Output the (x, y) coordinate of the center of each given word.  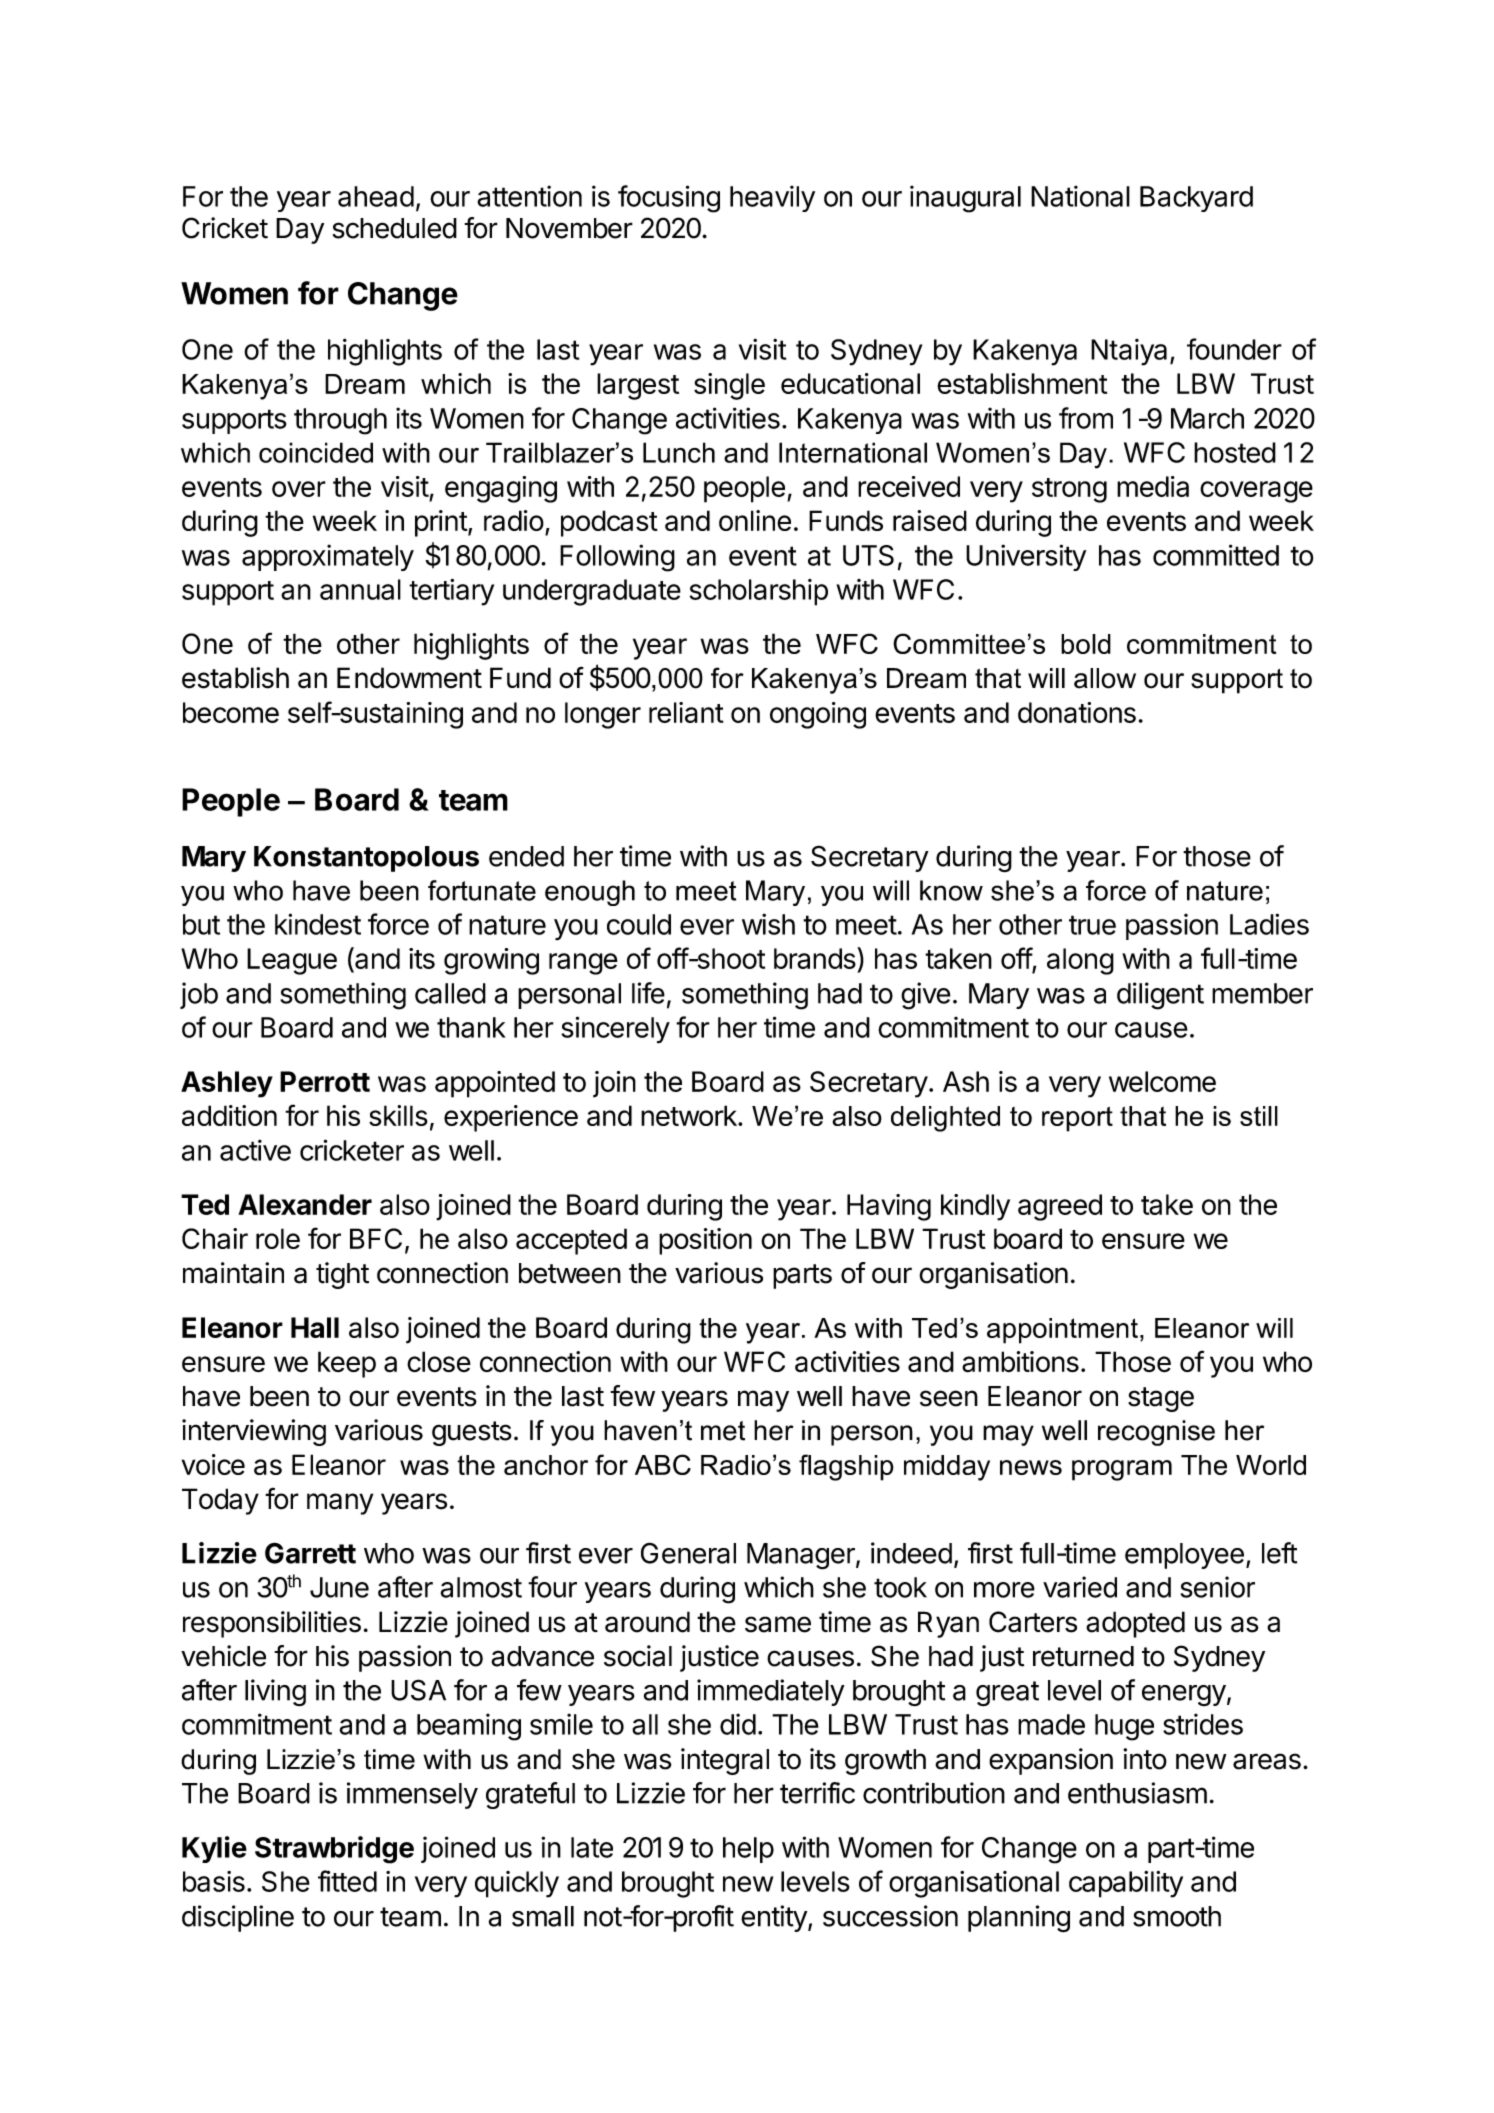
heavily (772, 198)
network (690, 1115)
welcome (1162, 1081)
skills (398, 1115)
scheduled (394, 228)
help (748, 1850)
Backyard (1196, 199)
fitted (347, 1881)
